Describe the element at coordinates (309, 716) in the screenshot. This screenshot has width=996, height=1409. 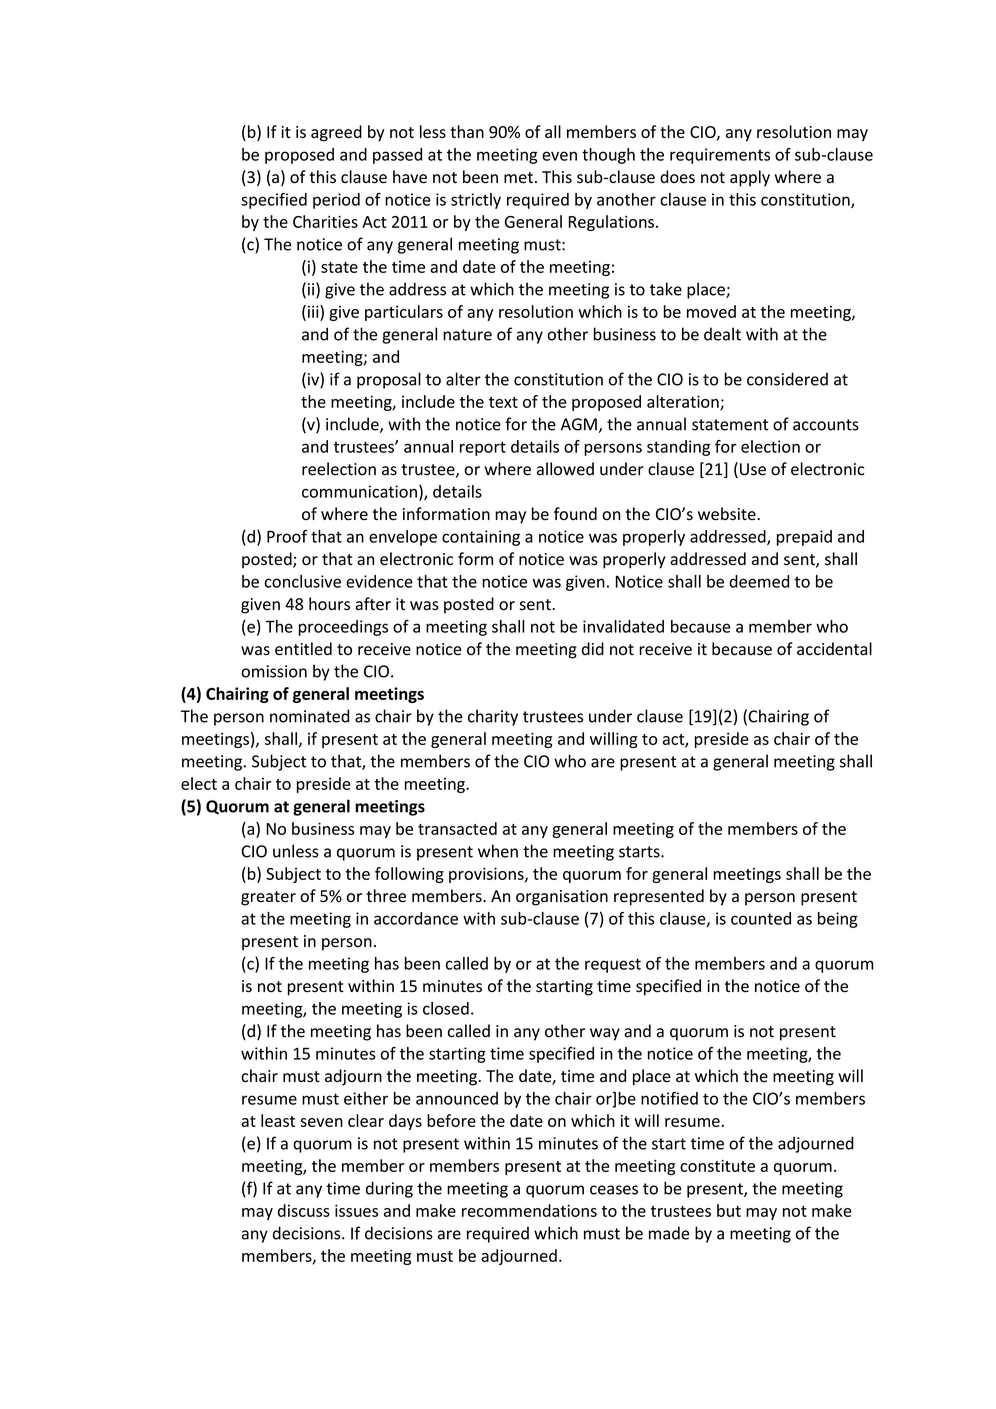
I see `nominated` at that location.
